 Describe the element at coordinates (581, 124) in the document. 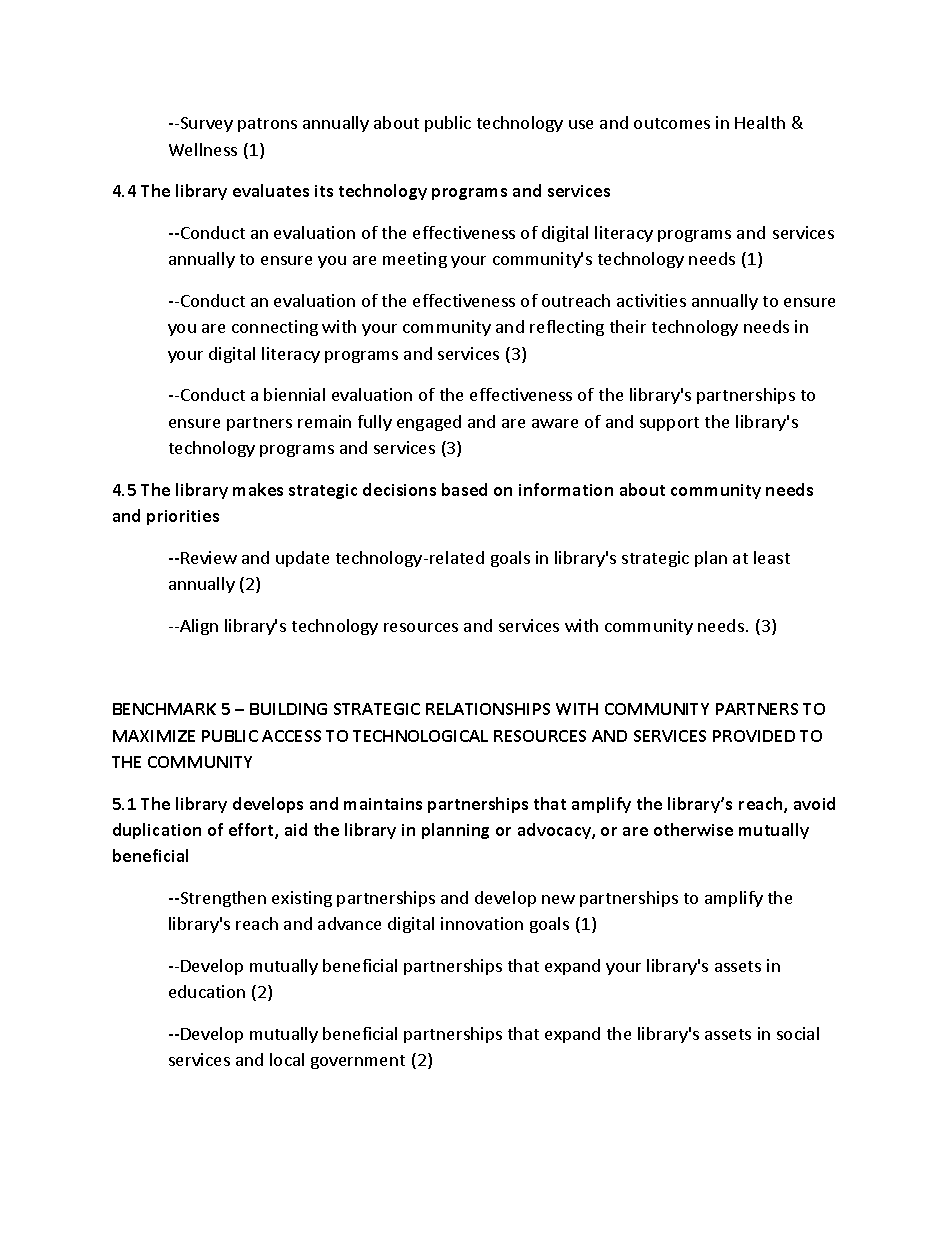

I see `use` at that location.
